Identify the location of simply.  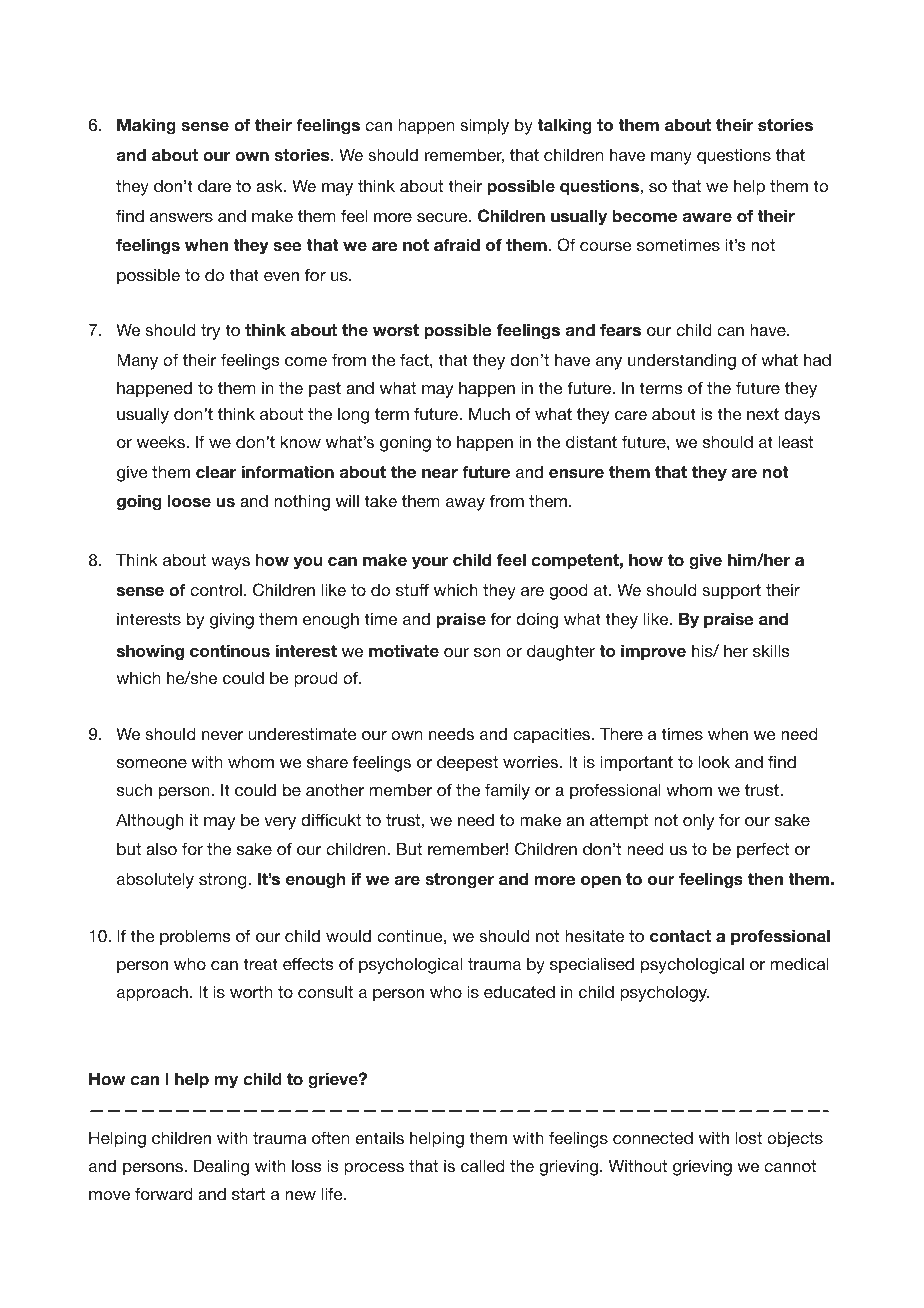
(484, 126).
